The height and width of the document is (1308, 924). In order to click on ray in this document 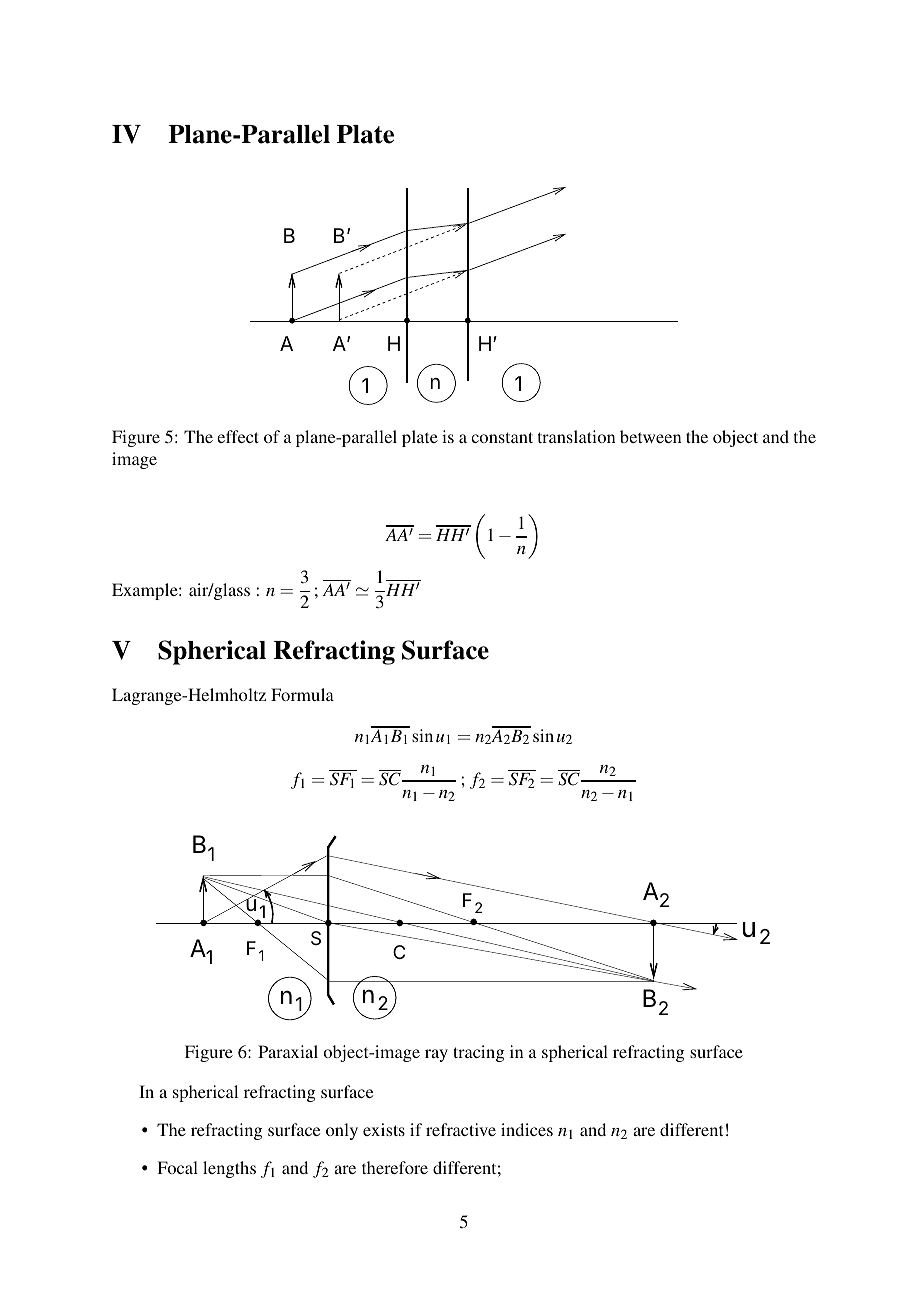, I will do `click(436, 1055)`.
